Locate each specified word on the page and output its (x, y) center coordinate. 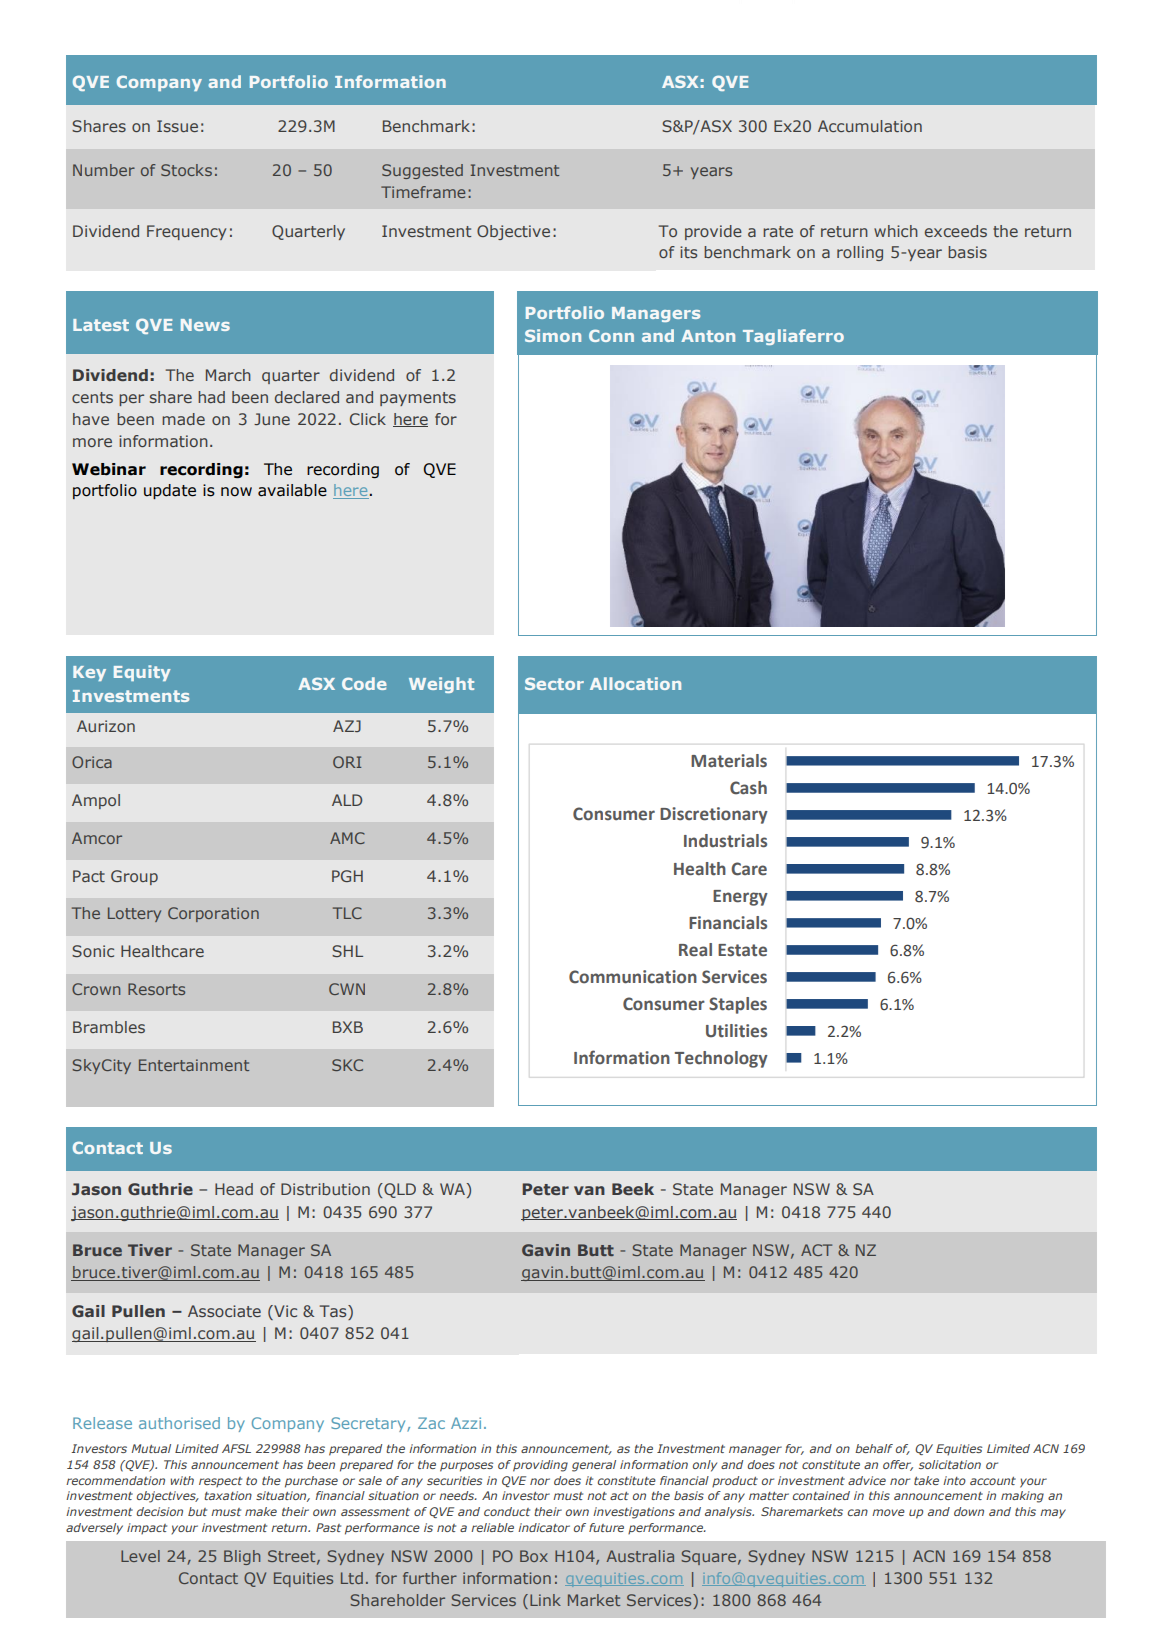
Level (140, 1556)
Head (234, 1189)
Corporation (213, 914)
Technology (721, 1059)
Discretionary (714, 815)
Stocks (186, 170)
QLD (399, 1190)
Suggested (422, 171)
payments (418, 399)
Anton (708, 336)
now (236, 492)
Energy (740, 898)
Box (534, 1556)
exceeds (956, 231)
